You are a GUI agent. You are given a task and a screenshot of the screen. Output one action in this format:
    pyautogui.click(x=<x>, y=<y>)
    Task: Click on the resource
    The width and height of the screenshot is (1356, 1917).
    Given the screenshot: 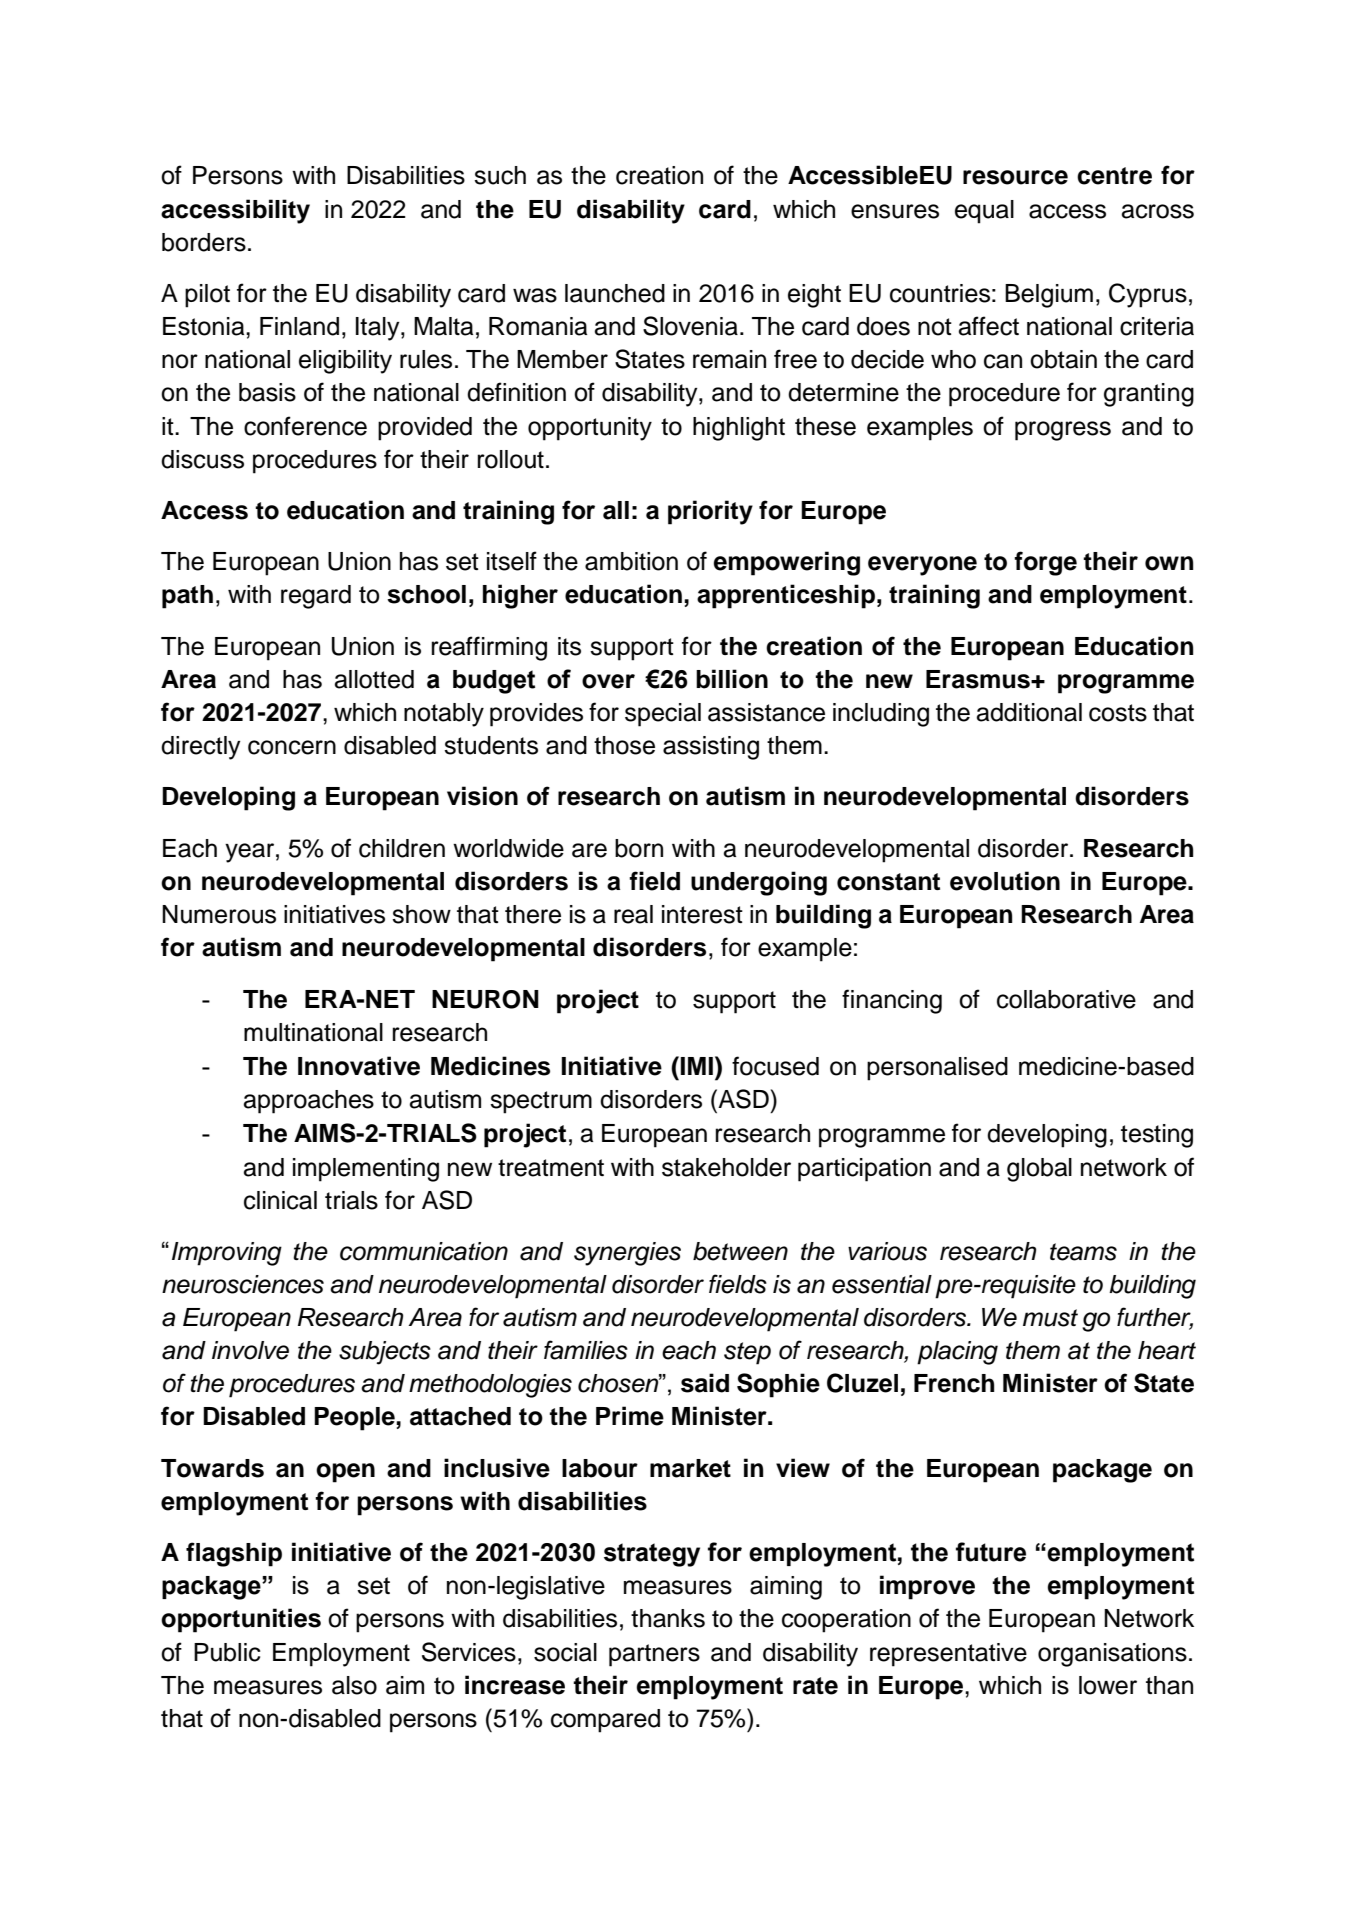 What is the action you would take?
    pyautogui.click(x=1015, y=177)
